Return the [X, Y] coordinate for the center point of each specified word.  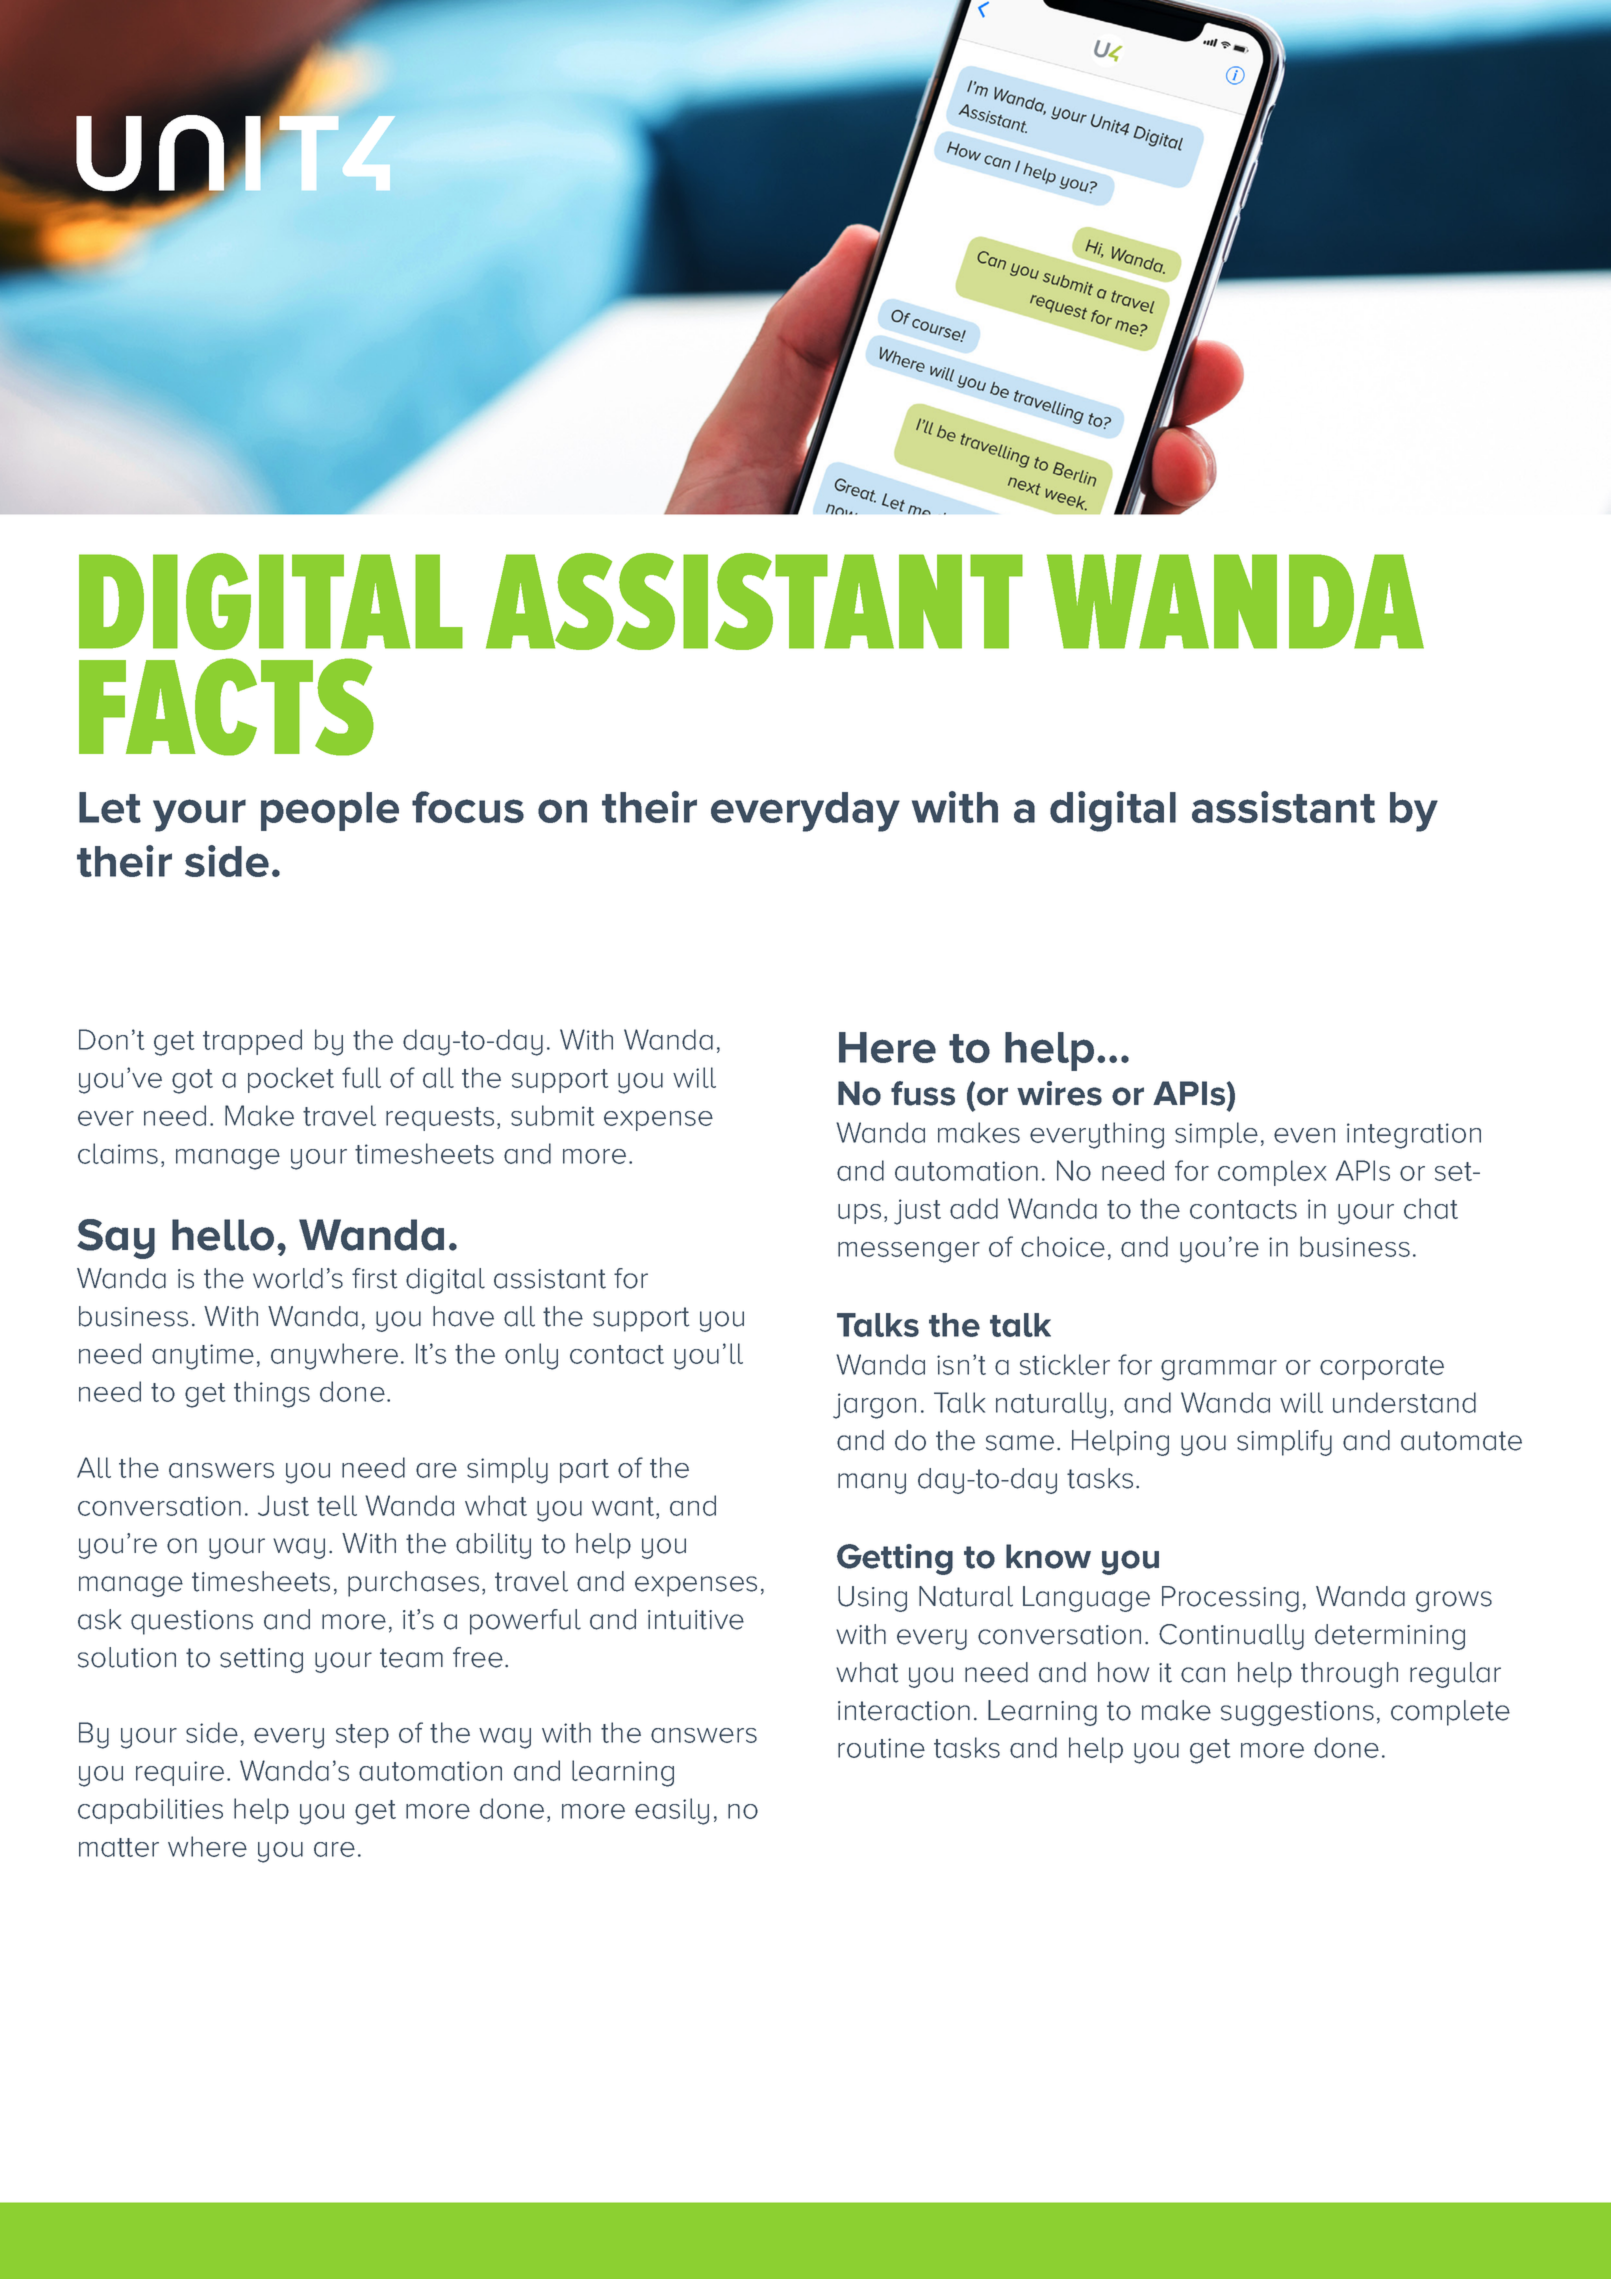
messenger [909, 1252]
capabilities [150, 1811]
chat [1431, 1208]
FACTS [226, 707]
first [374, 1278]
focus [468, 807]
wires [1059, 1093]
